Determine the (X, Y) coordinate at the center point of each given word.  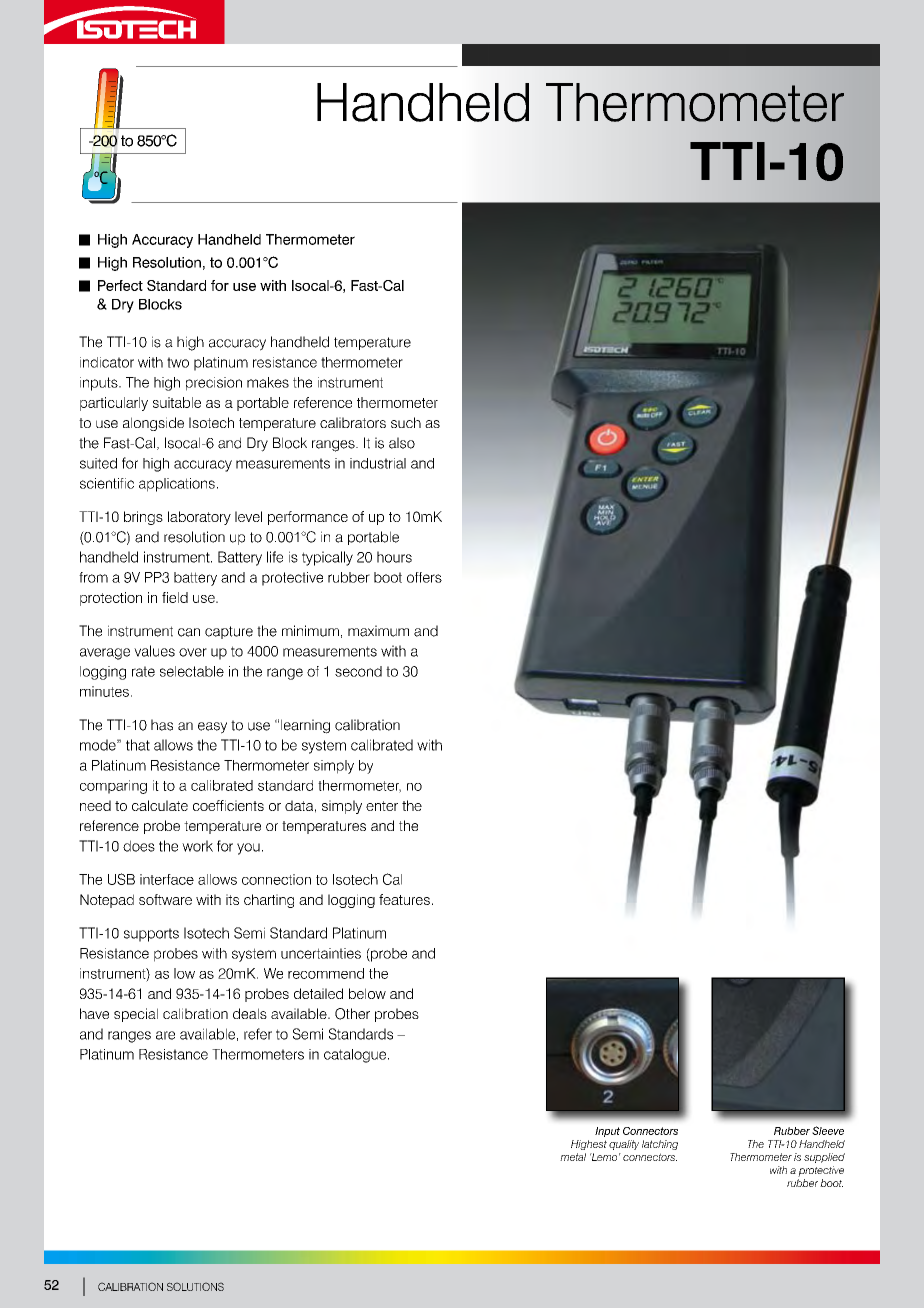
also (402, 443)
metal (573, 1157)
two (178, 362)
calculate (160, 805)
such (406, 422)
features (404, 899)
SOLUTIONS (195, 1286)
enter (382, 806)
